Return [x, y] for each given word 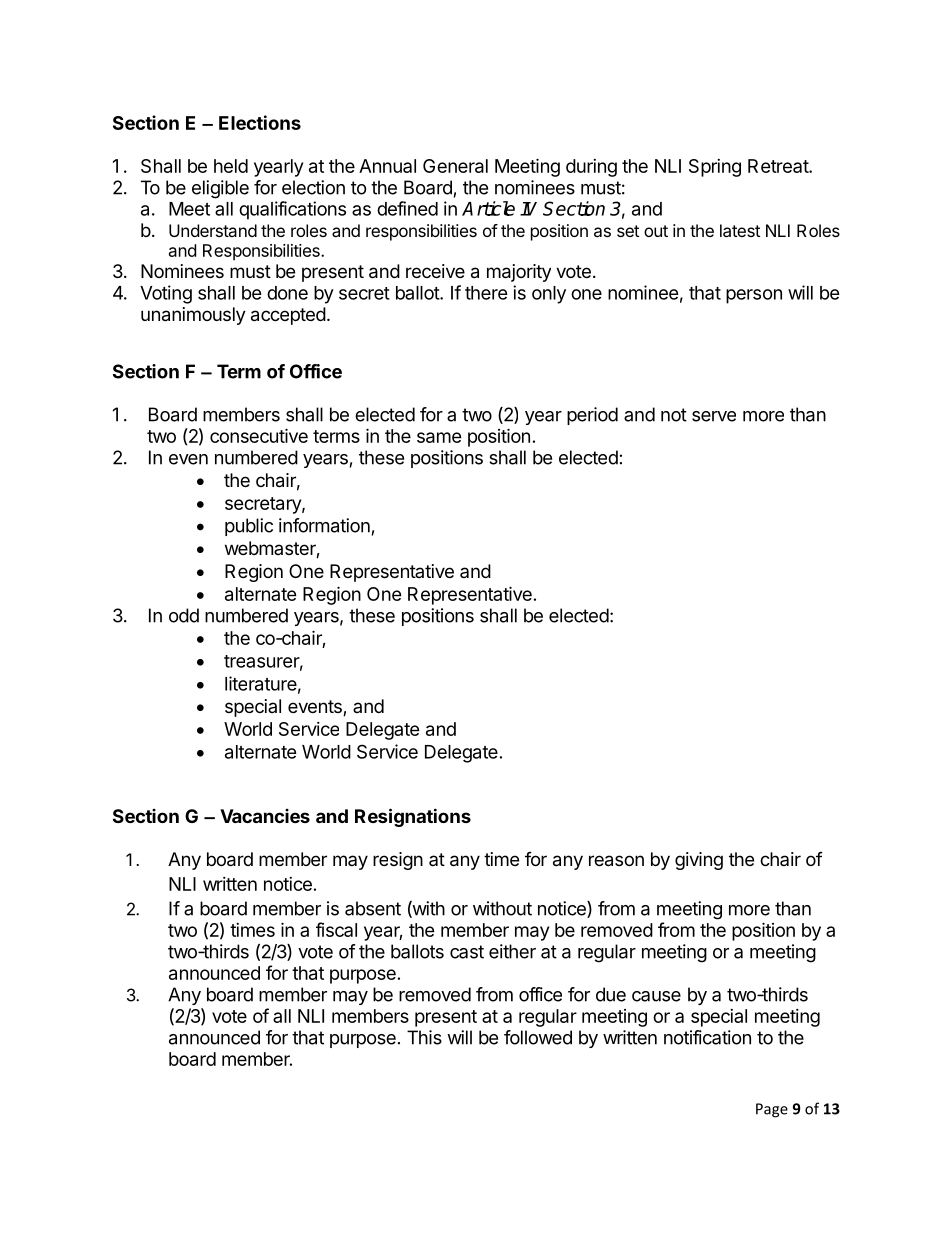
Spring [715, 168]
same [439, 437]
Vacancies [265, 816]
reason [616, 861]
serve [714, 416]
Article [488, 208]
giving [699, 861]
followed [538, 1037]
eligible [220, 189]
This [424, 1037]
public [249, 527]
